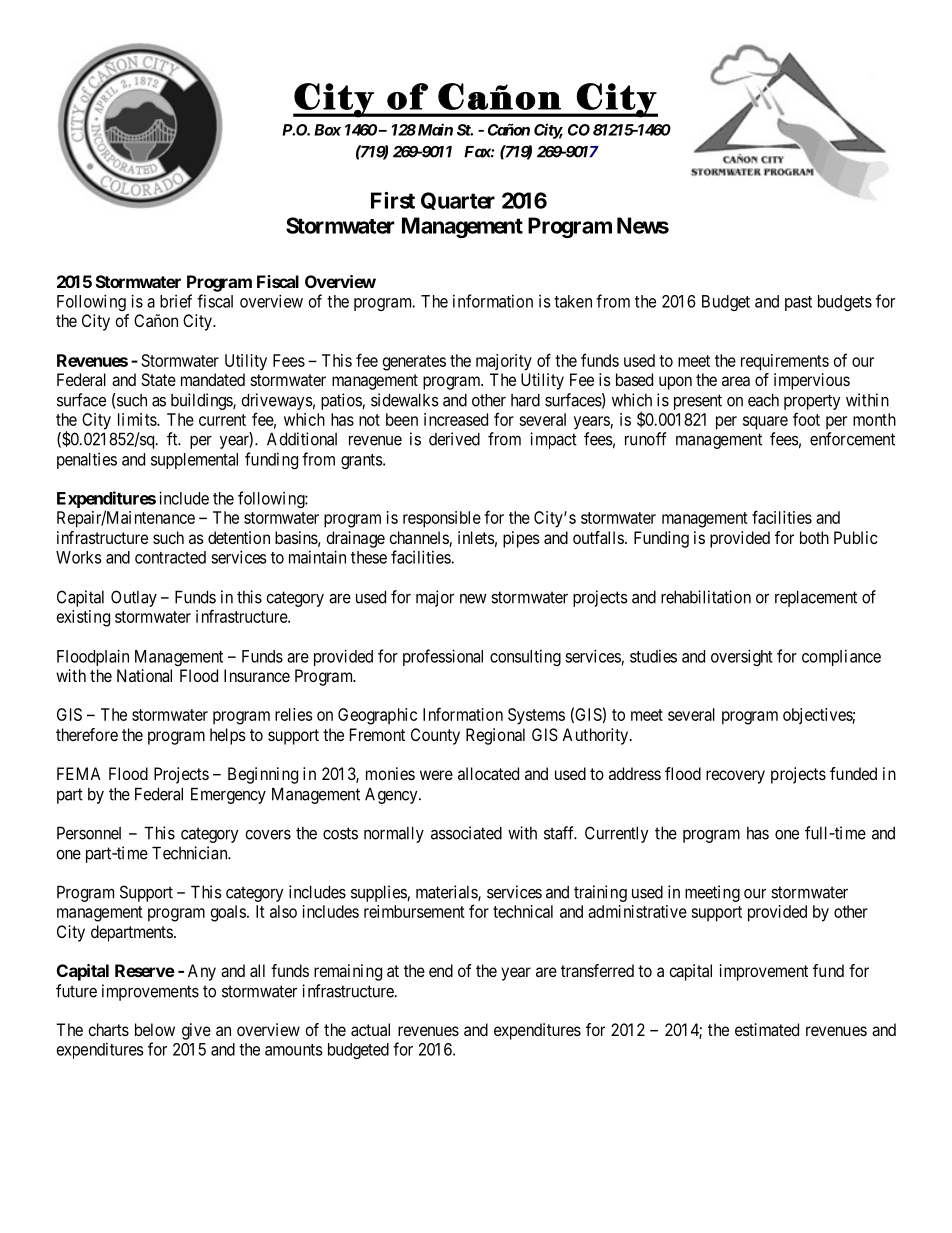  I want to click on Quarter, so click(458, 201).
